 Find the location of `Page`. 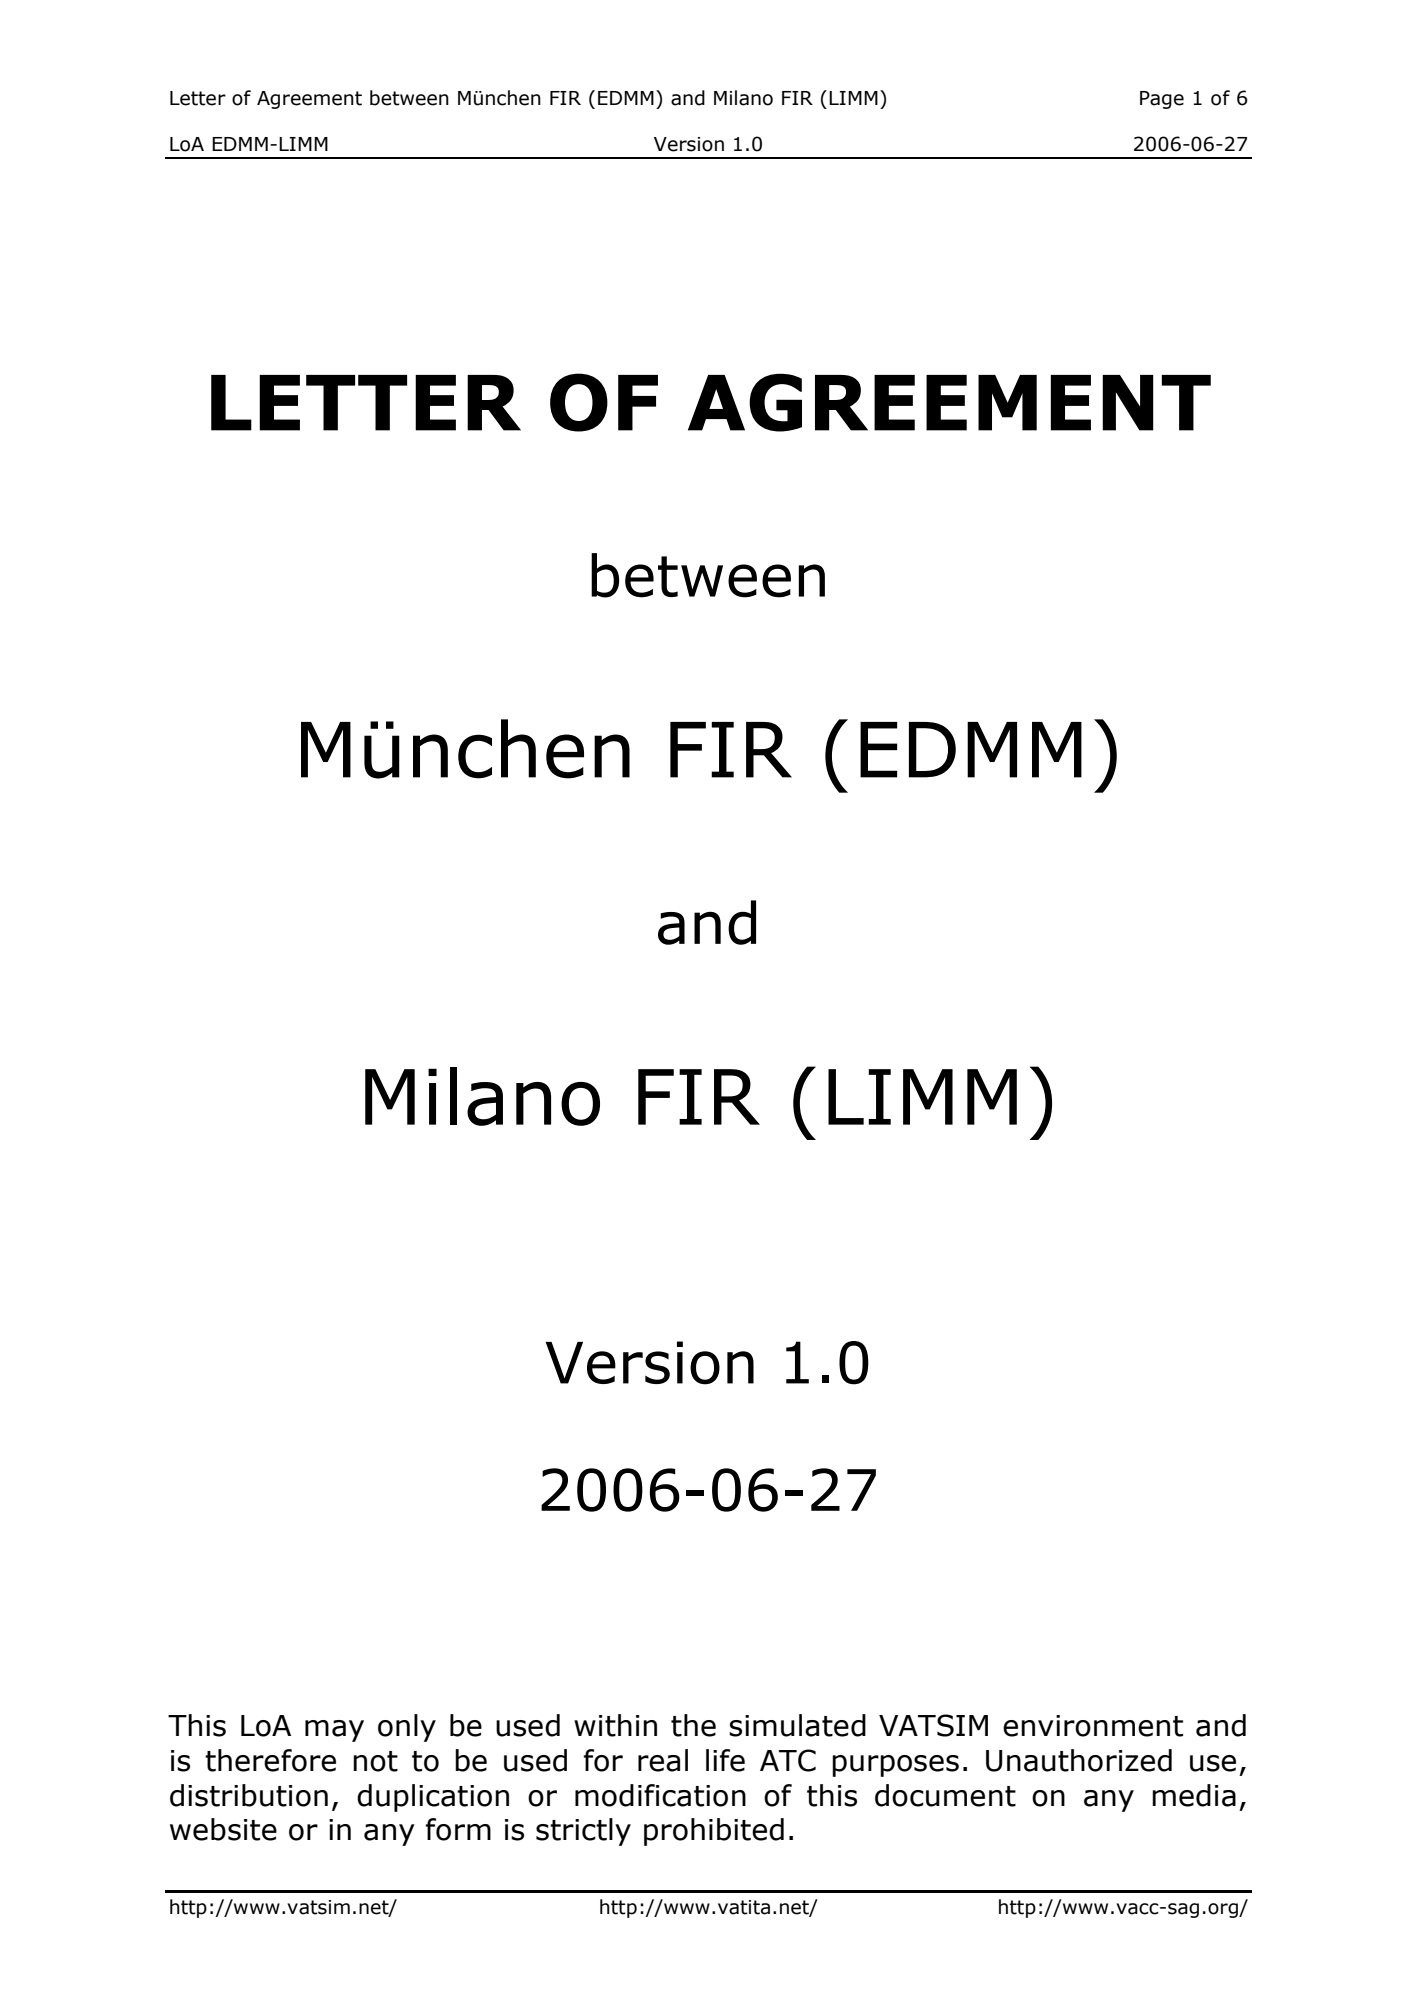

Page is located at coordinates (1162, 100).
